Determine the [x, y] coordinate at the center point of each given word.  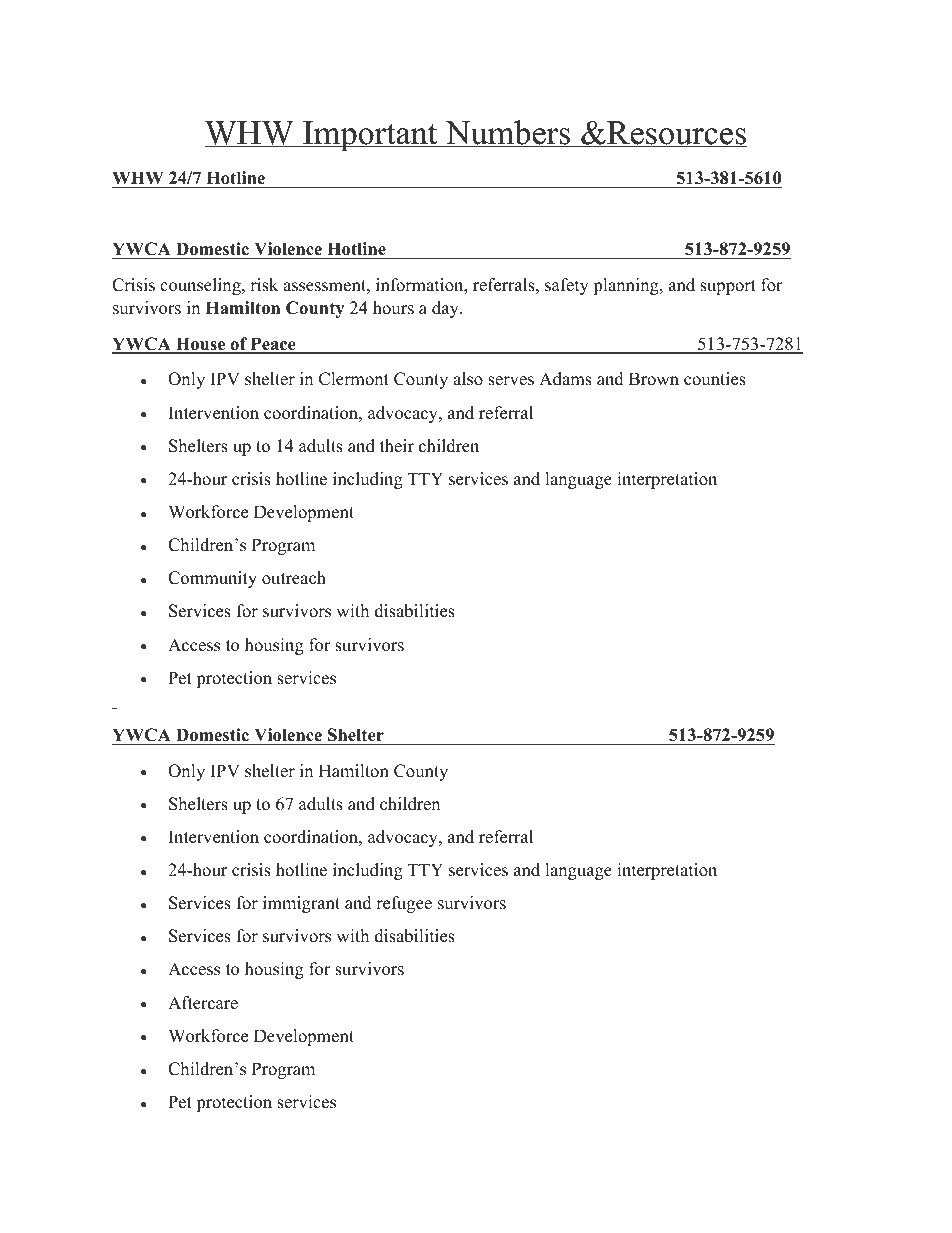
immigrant [301, 904]
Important [370, 136]
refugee [404, 904]
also [468, 379]
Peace [273, 345]
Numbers [508, 133]
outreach [294, 578]
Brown [654, 379]
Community [212, 579]
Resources [676, 134]
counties [715, 379]
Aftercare [203, 1003]
